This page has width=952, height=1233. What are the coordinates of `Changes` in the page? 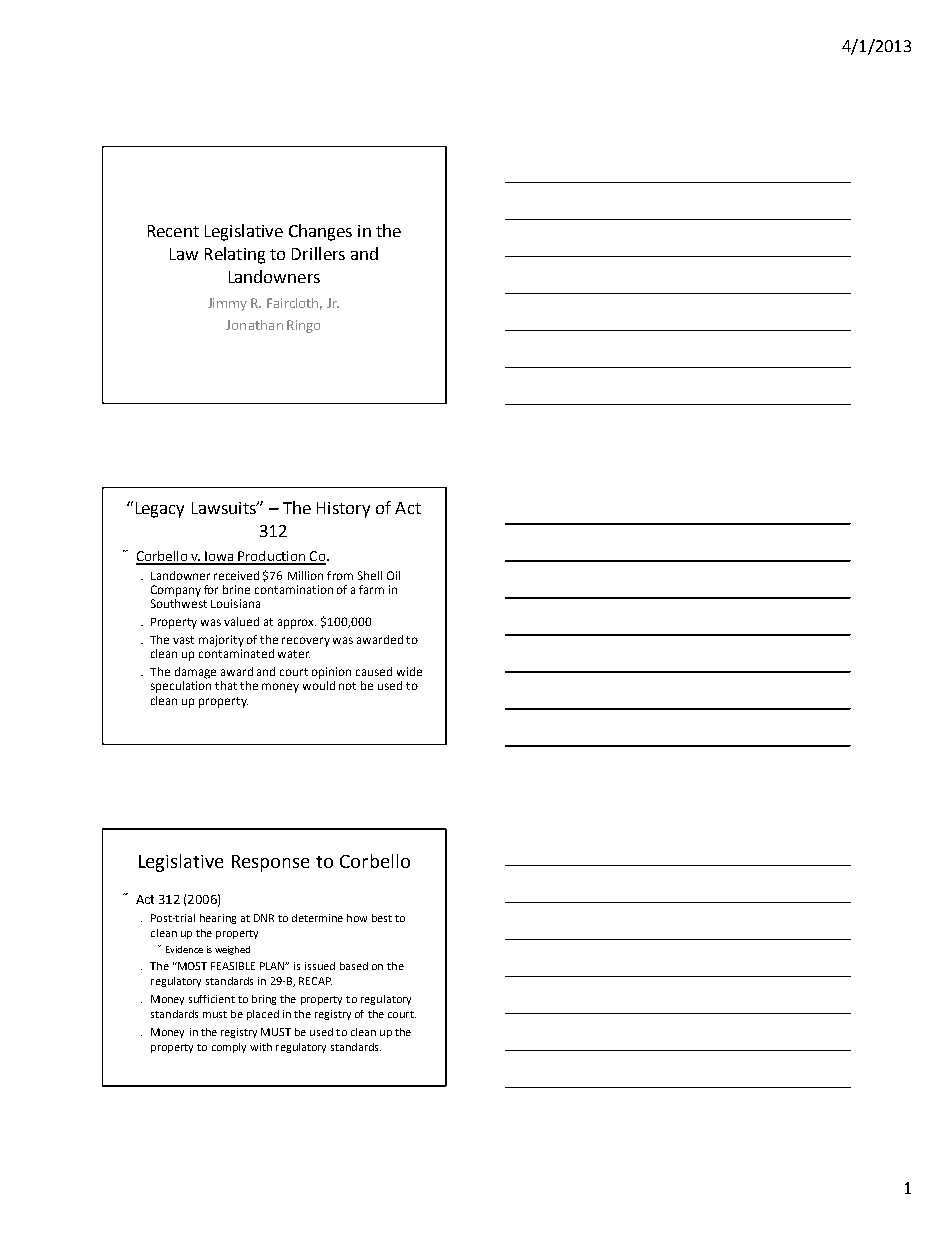 It's located at (320, 232).
